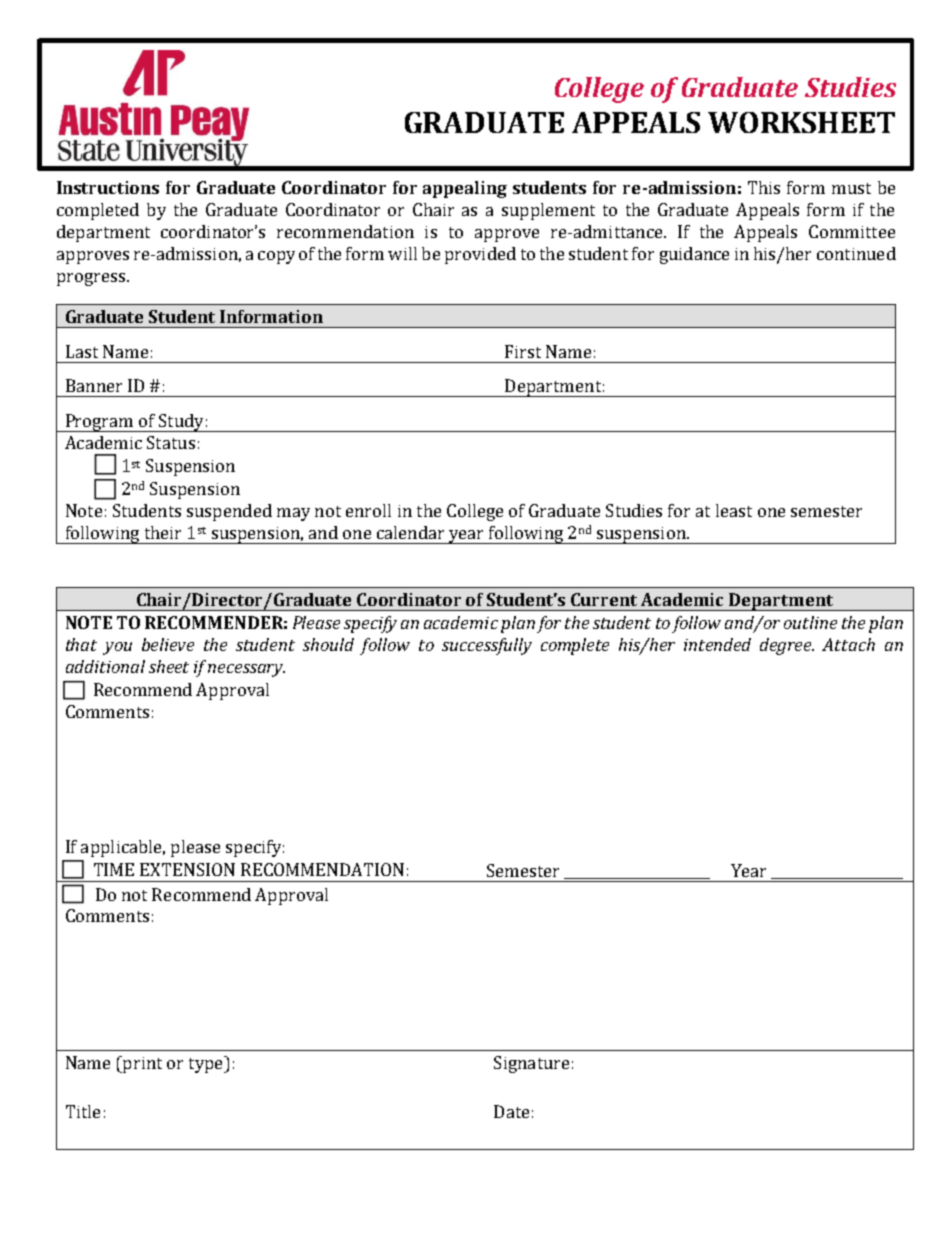  What do you see at coordinates (531, 1064) in the page?
I see `Signature` at bounding box center [531, 1064].
